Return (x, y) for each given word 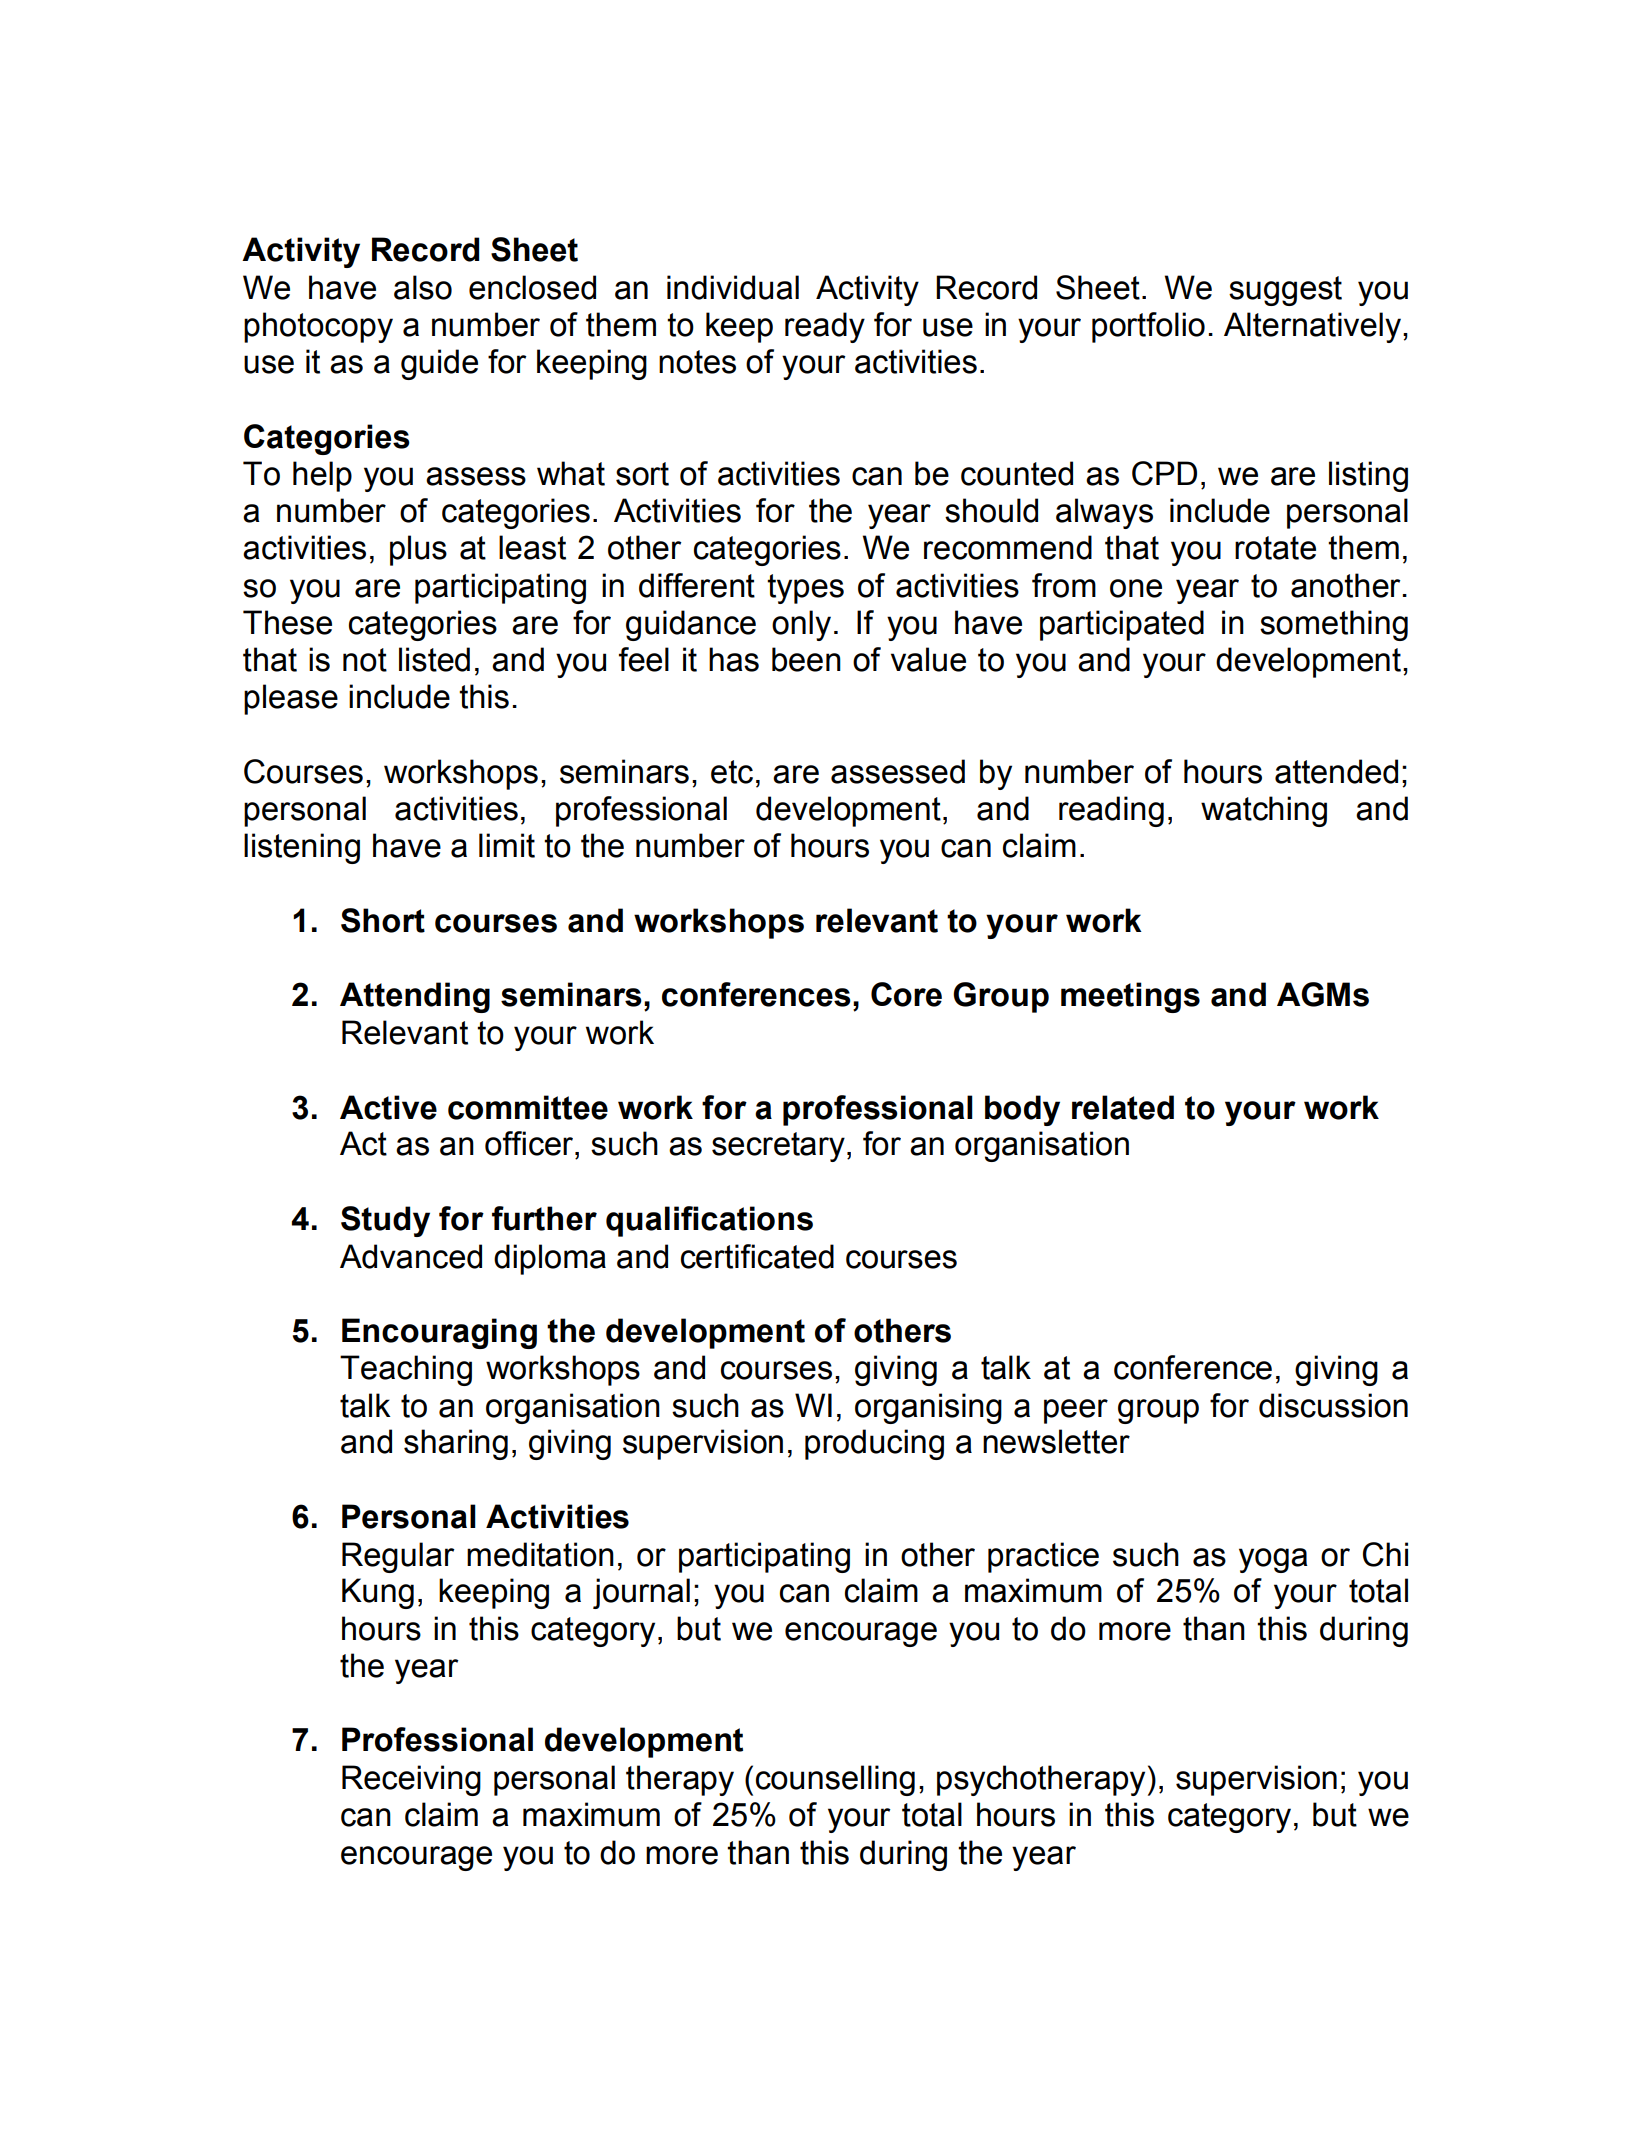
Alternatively (1312, 327)
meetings (1130, 997)
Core (906, 994)
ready (825, 327)
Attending (415, 997)
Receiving (411, 1780)
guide (439, 364)
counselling (835, 1780)
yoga (1273, 1560)
